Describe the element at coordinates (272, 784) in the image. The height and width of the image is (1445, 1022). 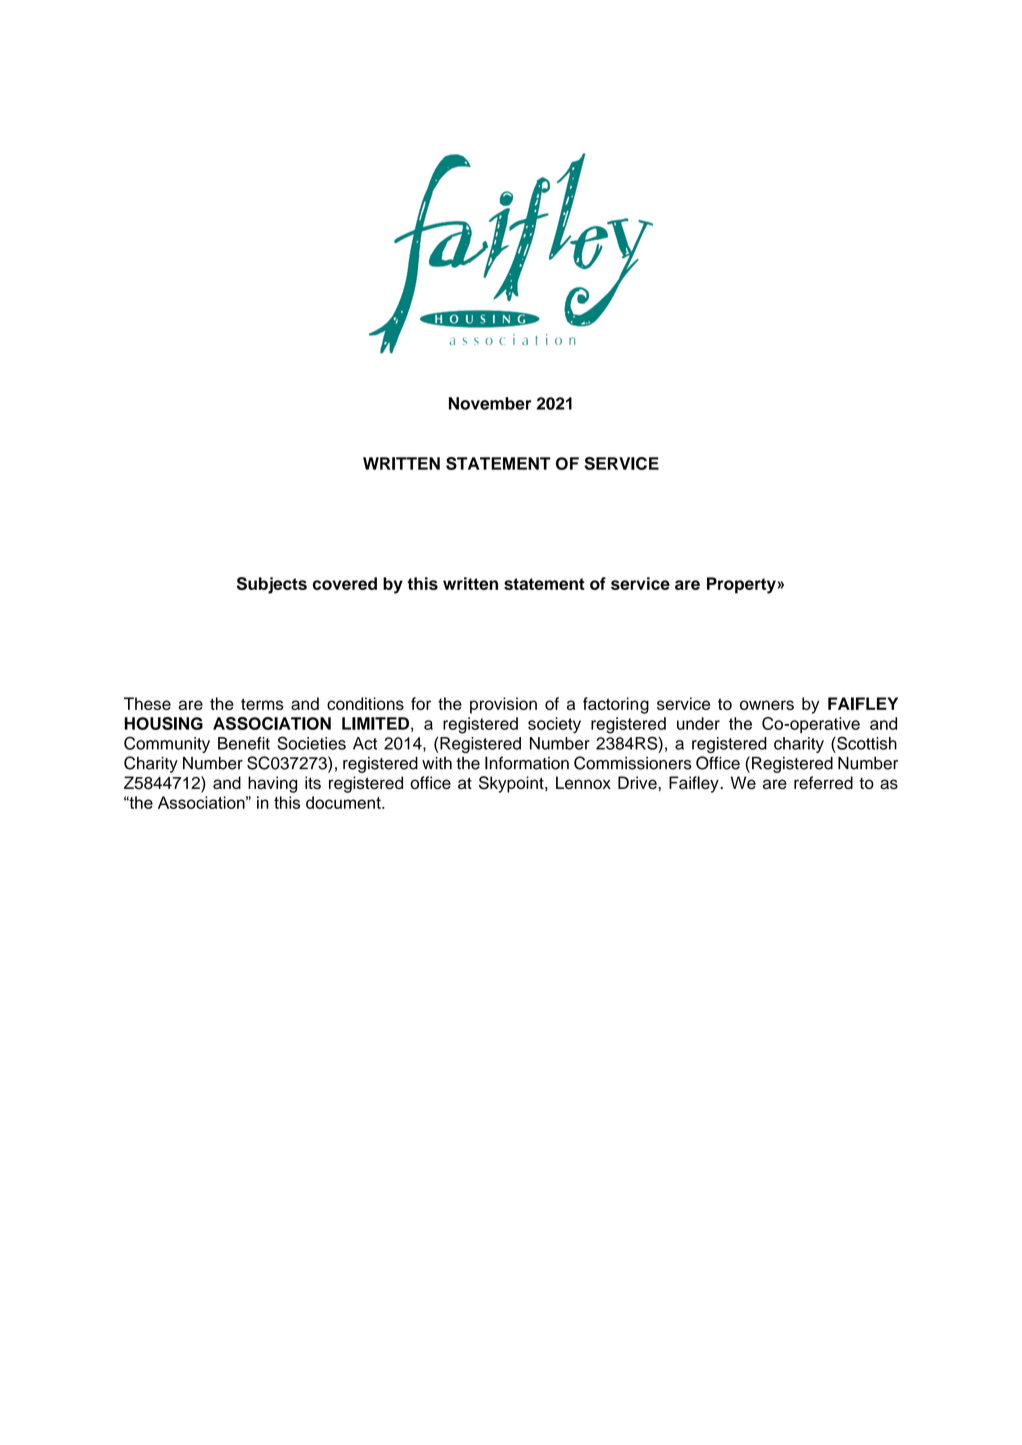
I see `having` at that location.
